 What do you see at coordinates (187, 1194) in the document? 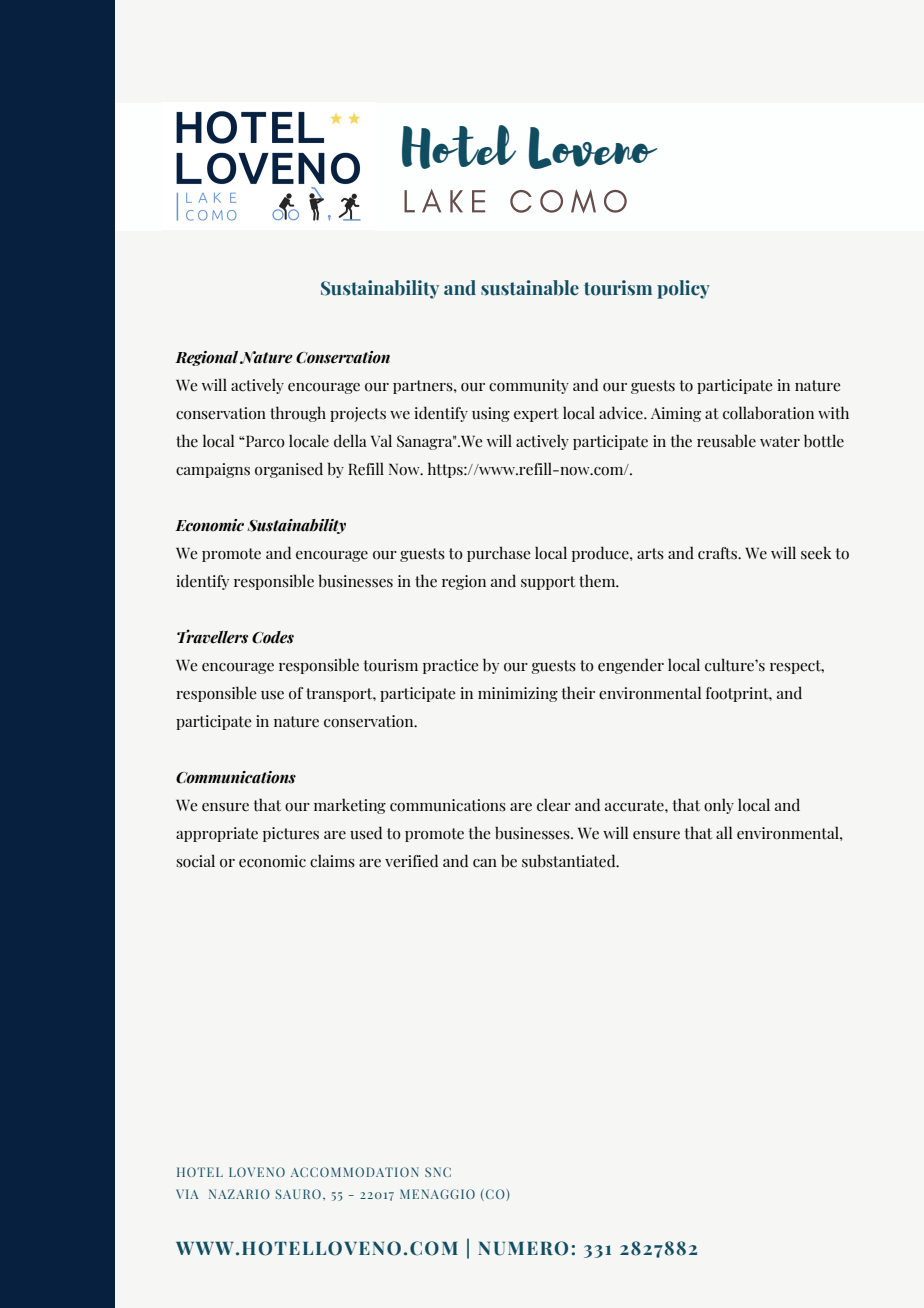
I see `VIA` at bounding box center [187, 1194].
